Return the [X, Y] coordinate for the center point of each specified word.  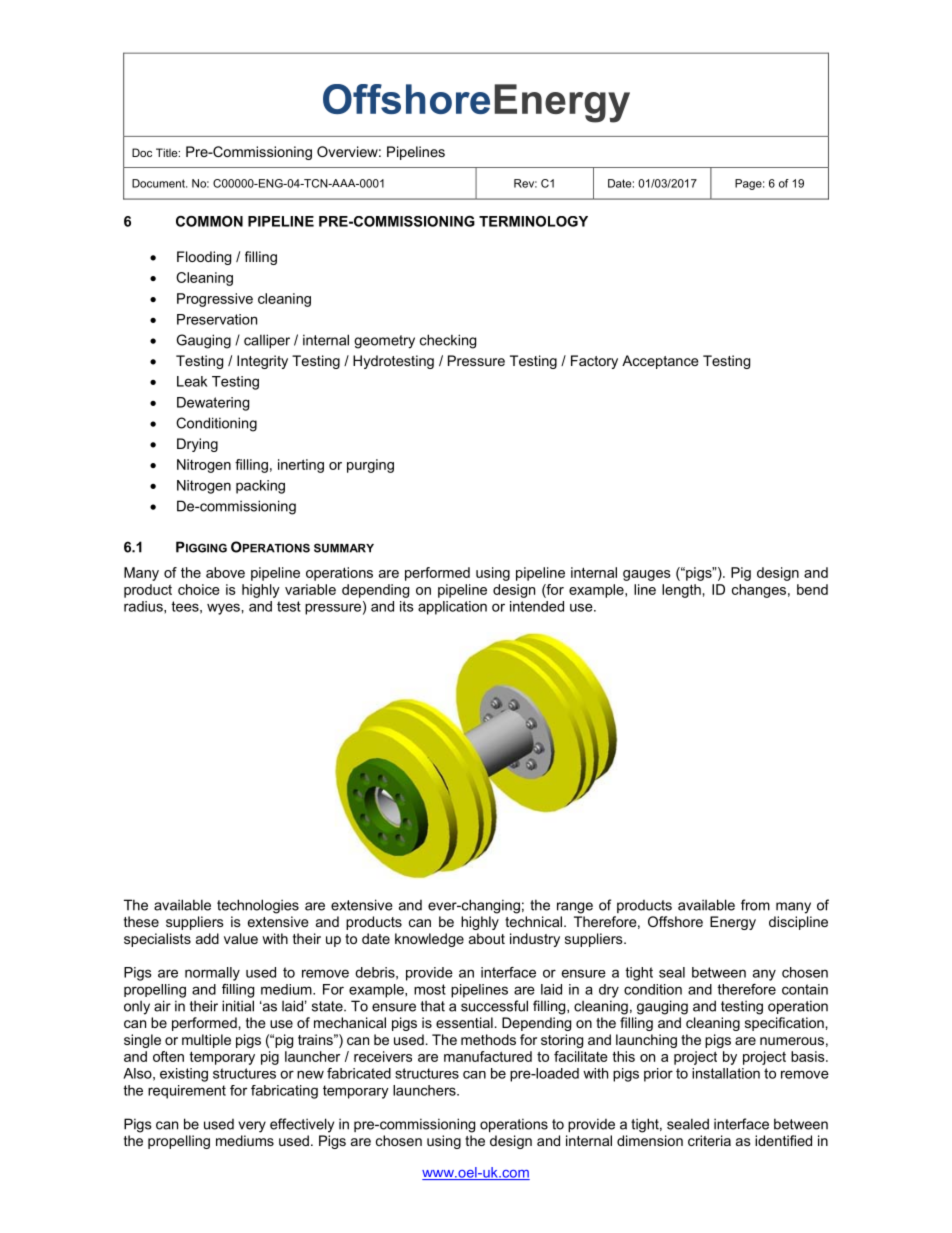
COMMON [209, 221]
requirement [187, 1092]
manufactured [488, 1056]
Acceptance [660, 362]
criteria [709, 1140]
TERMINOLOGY [533, 221]
